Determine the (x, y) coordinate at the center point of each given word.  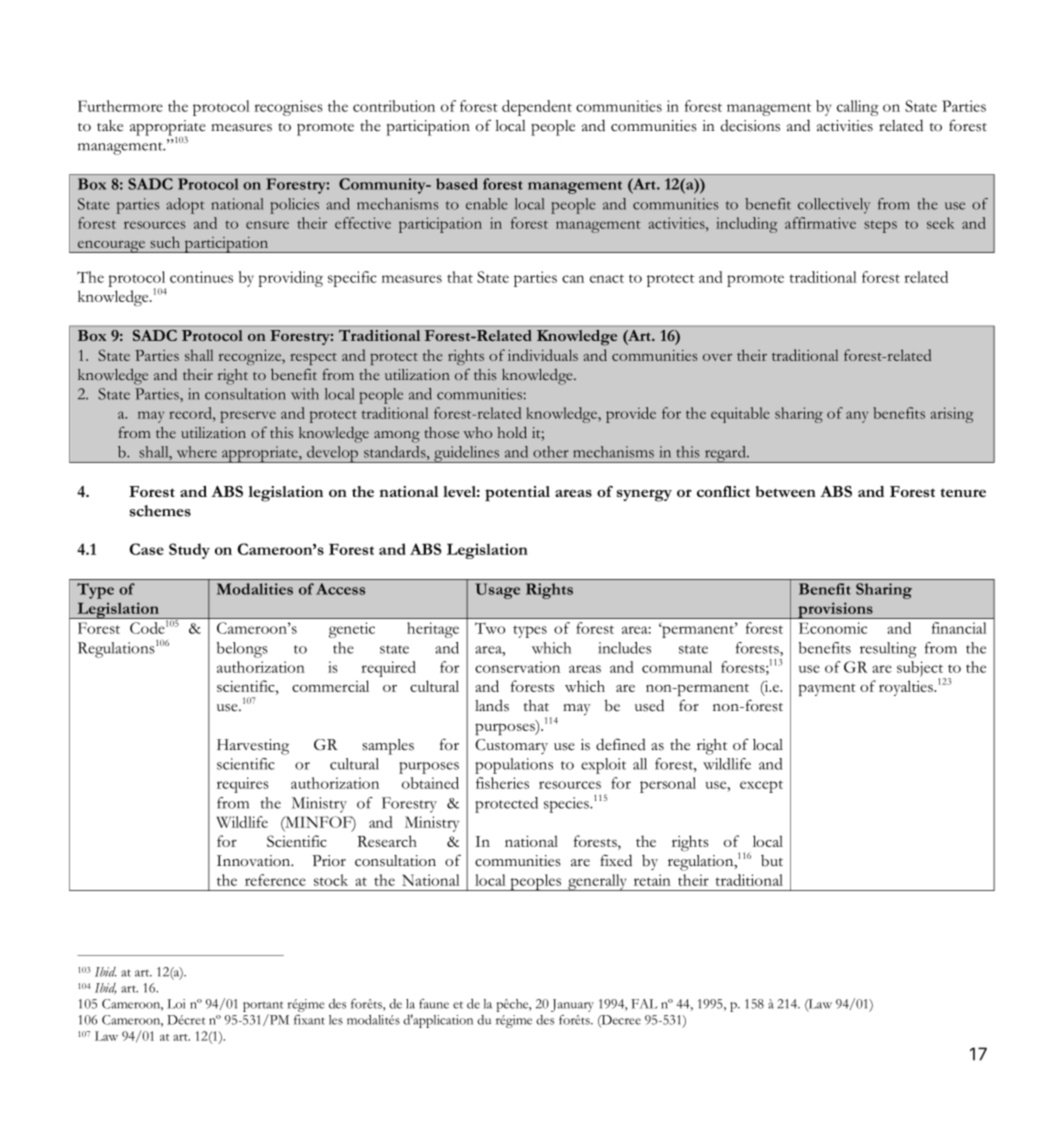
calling (858, 108)
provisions (835, 610)
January (572, 1005)
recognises (288, 108)
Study (189, 551)
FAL (644, 1004)
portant (263, 1006)
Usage (497, 591)
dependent (537, 108)
